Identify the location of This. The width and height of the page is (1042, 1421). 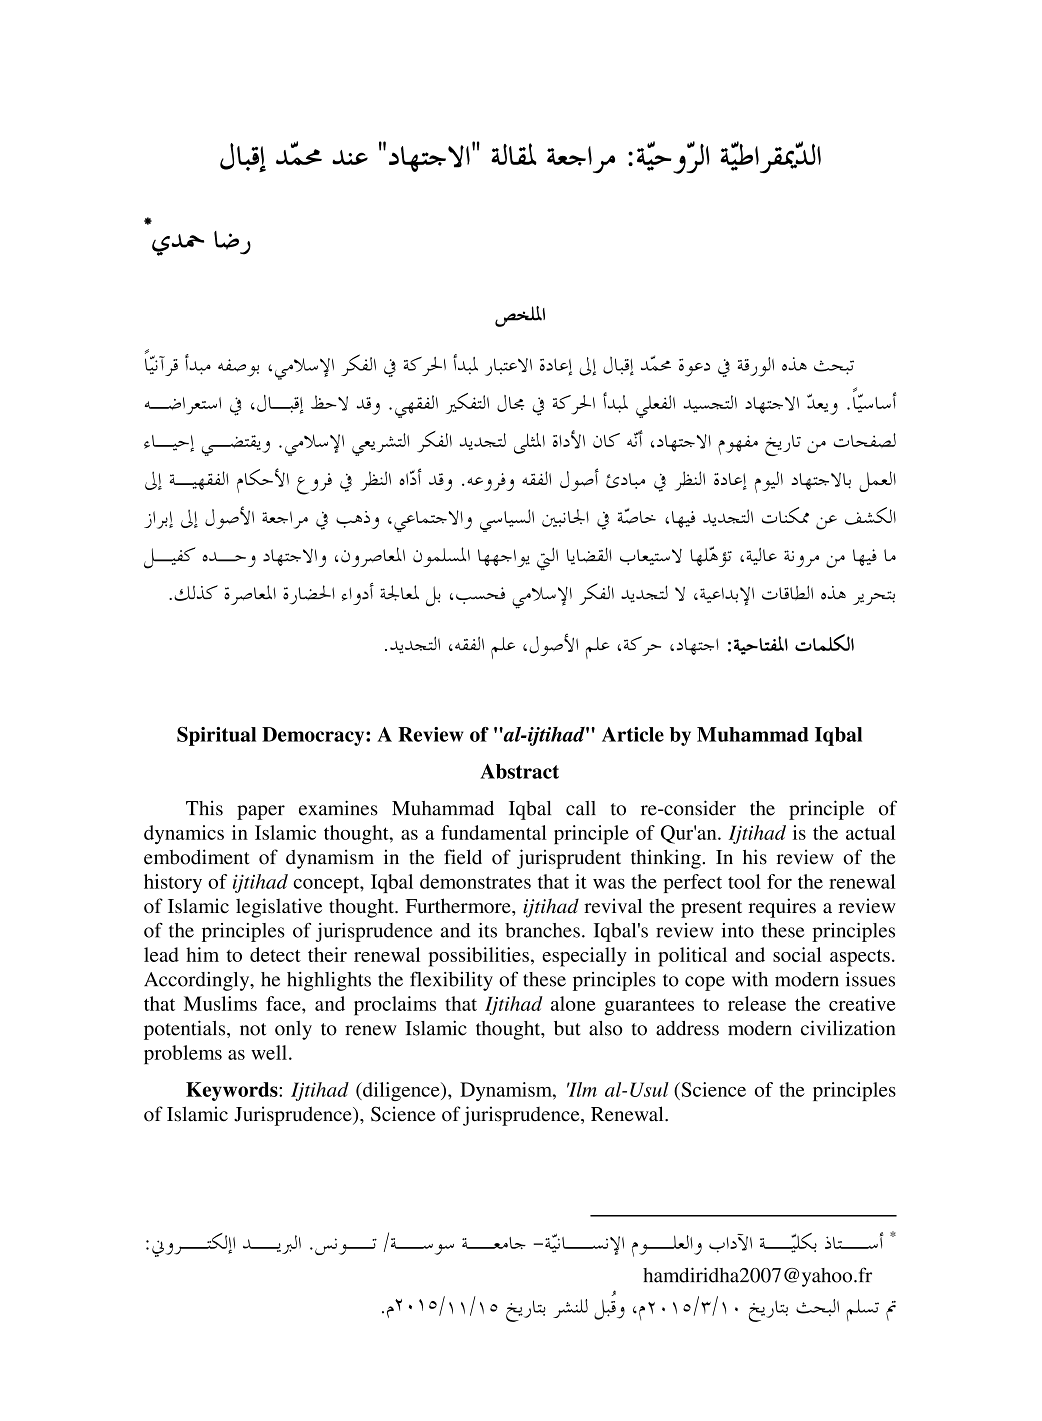
(204, 808).
